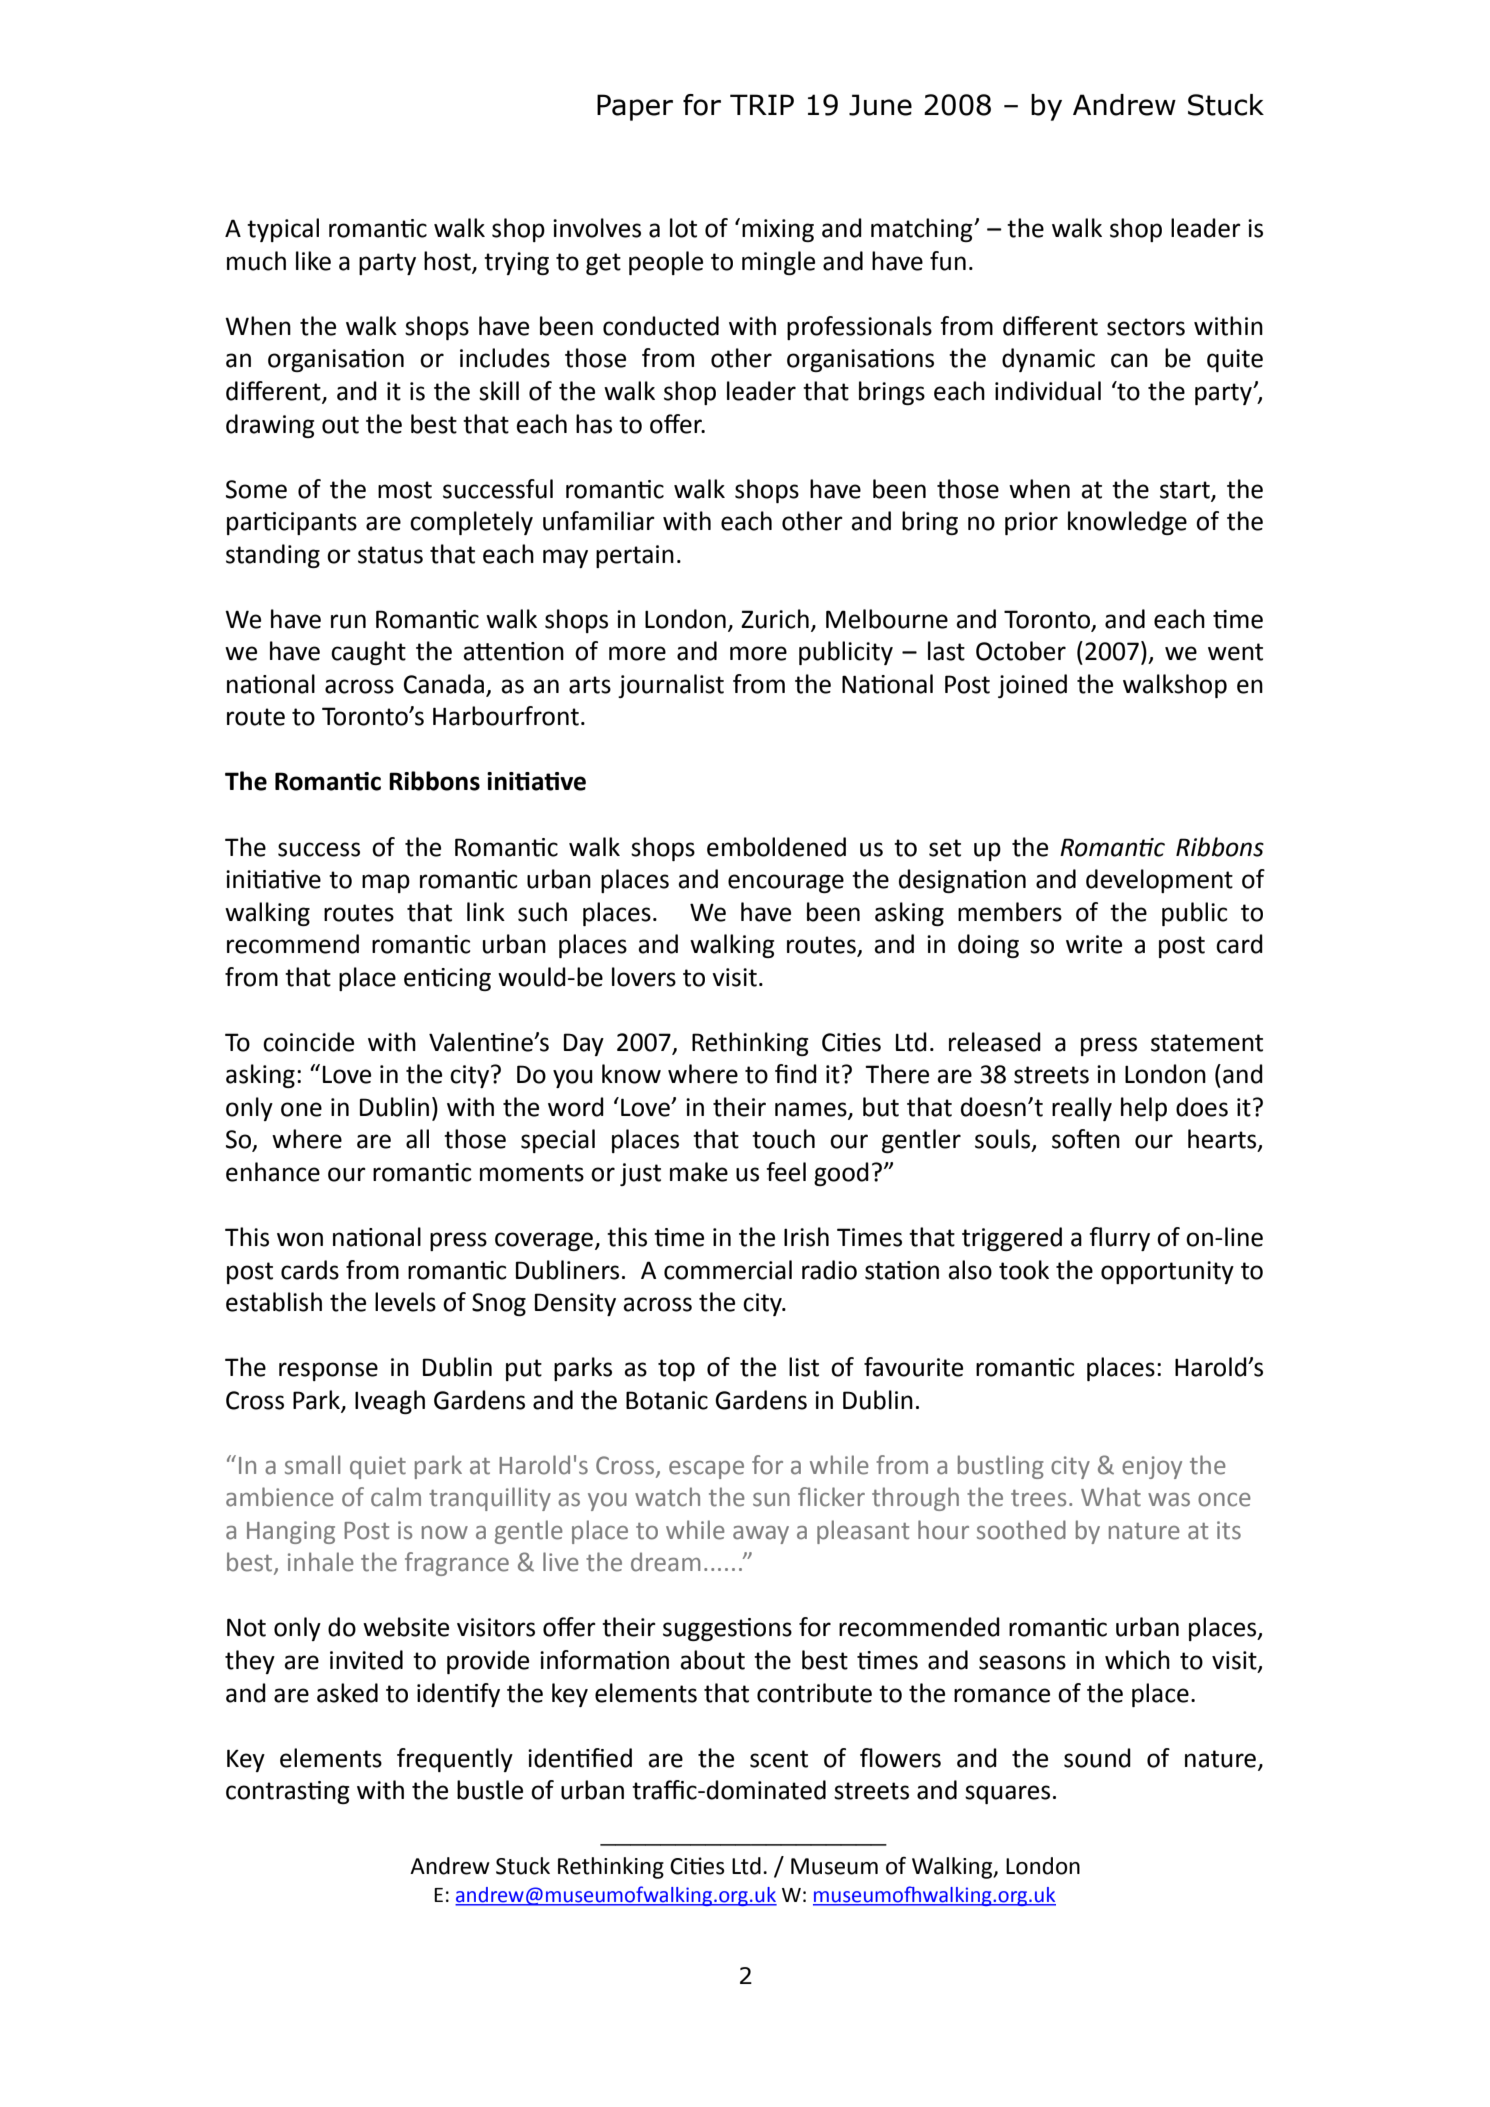 The width and height of the screenshot is (1490, 2107). What do you see at coordinates (779, 1759) in the screenshot?
I see `scent` at bounding box center [779, 1759].
